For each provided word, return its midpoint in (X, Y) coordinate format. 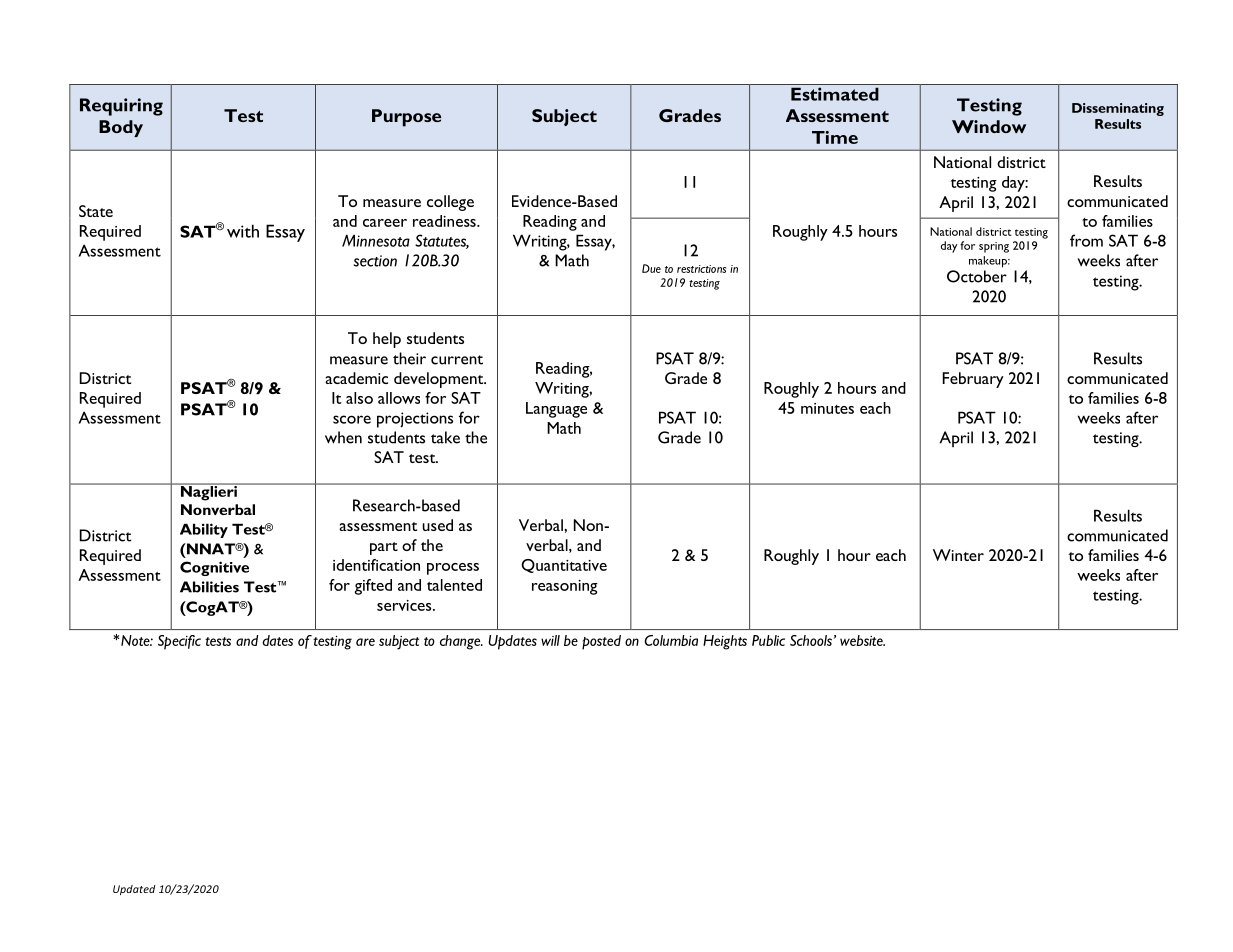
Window (989, 126)
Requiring (121, 107)
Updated (134, 890)
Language (556, 410)
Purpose (406, 118)
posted (601, 642)
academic (356, 378)
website (862, 640)
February (973, 380)
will (550, 640)
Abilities (209, 587)
